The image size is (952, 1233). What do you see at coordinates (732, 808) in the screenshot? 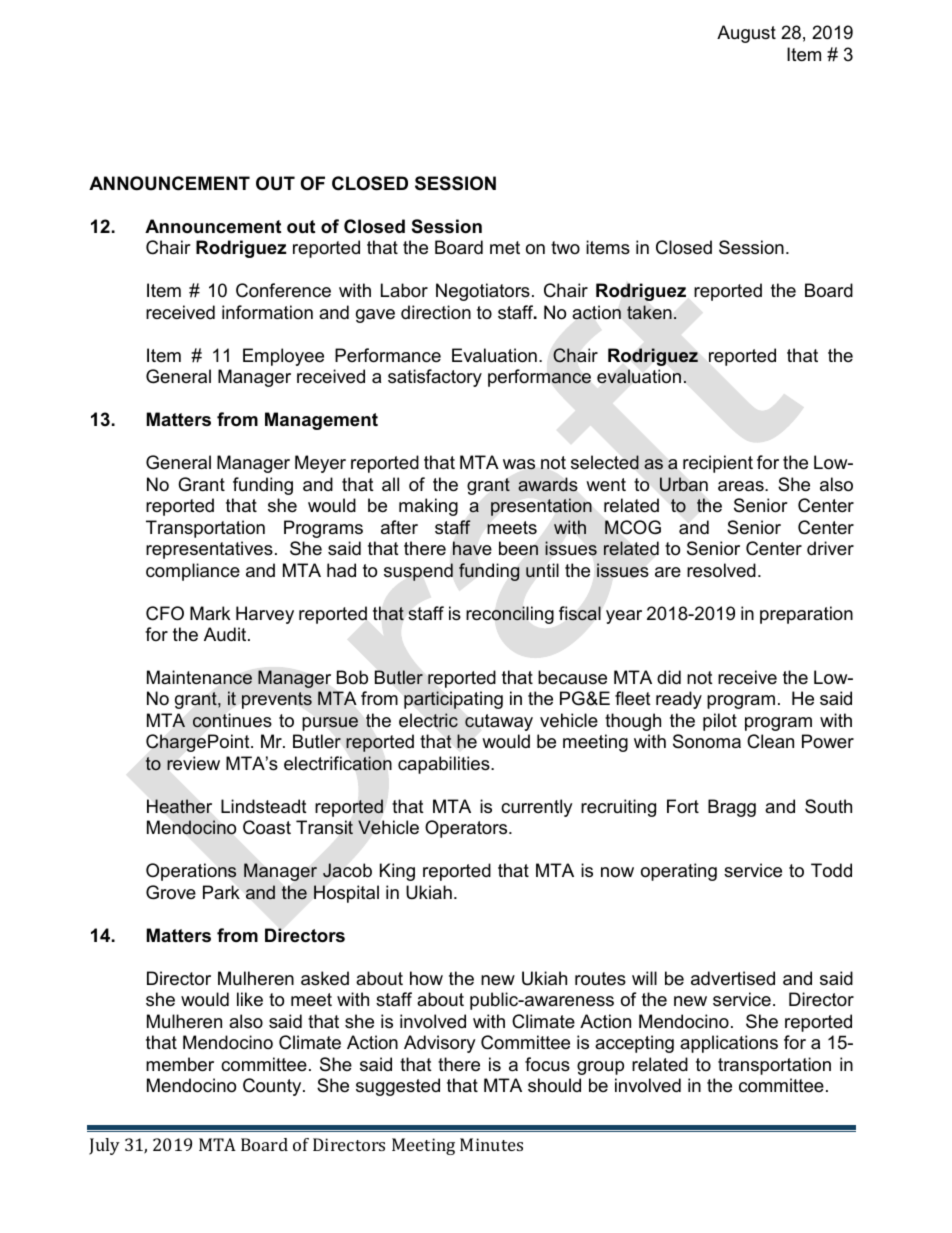
I see `Bragg` at bounding box center [732, 808].
